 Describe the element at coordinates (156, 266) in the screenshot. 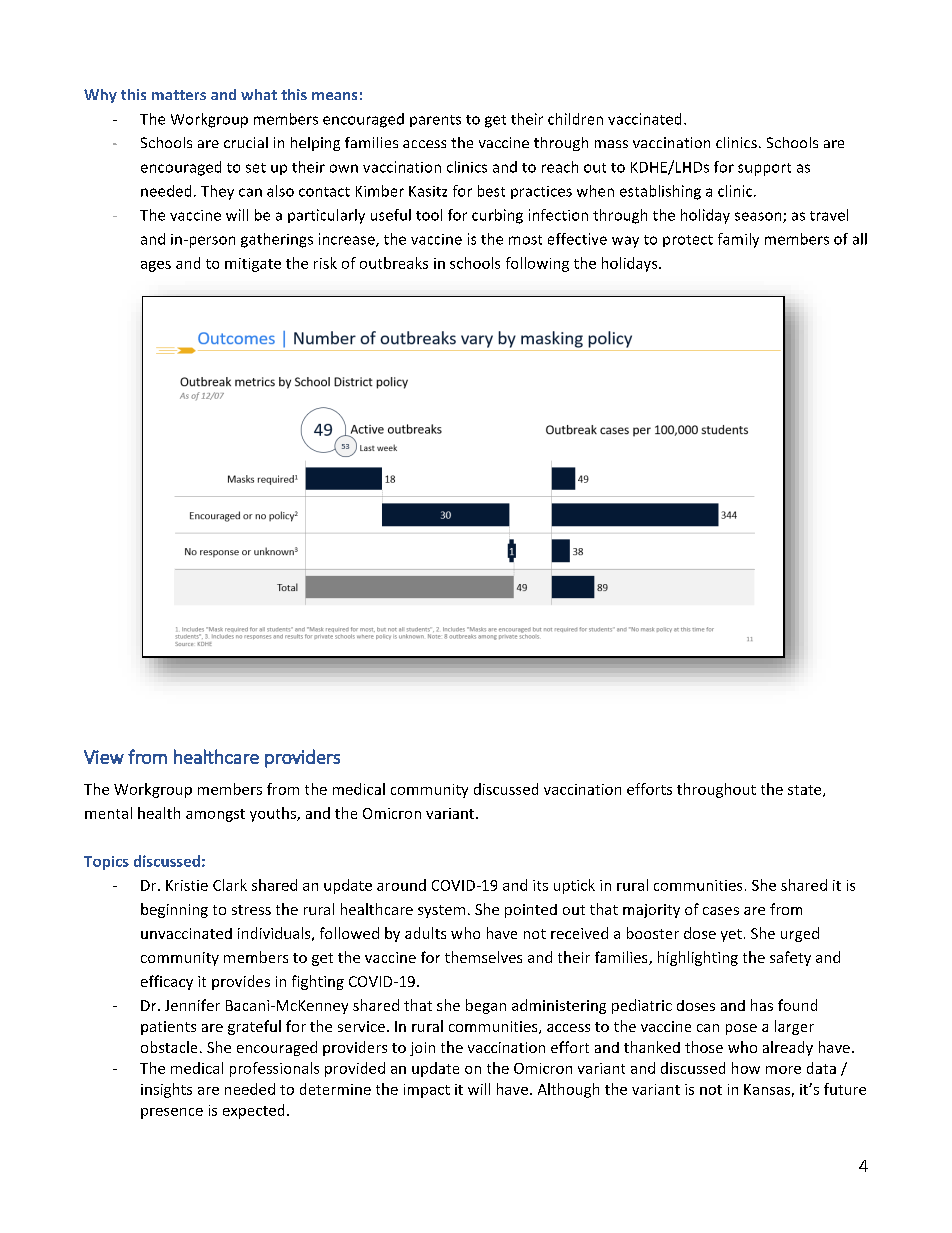

I see `ages` at that location.
